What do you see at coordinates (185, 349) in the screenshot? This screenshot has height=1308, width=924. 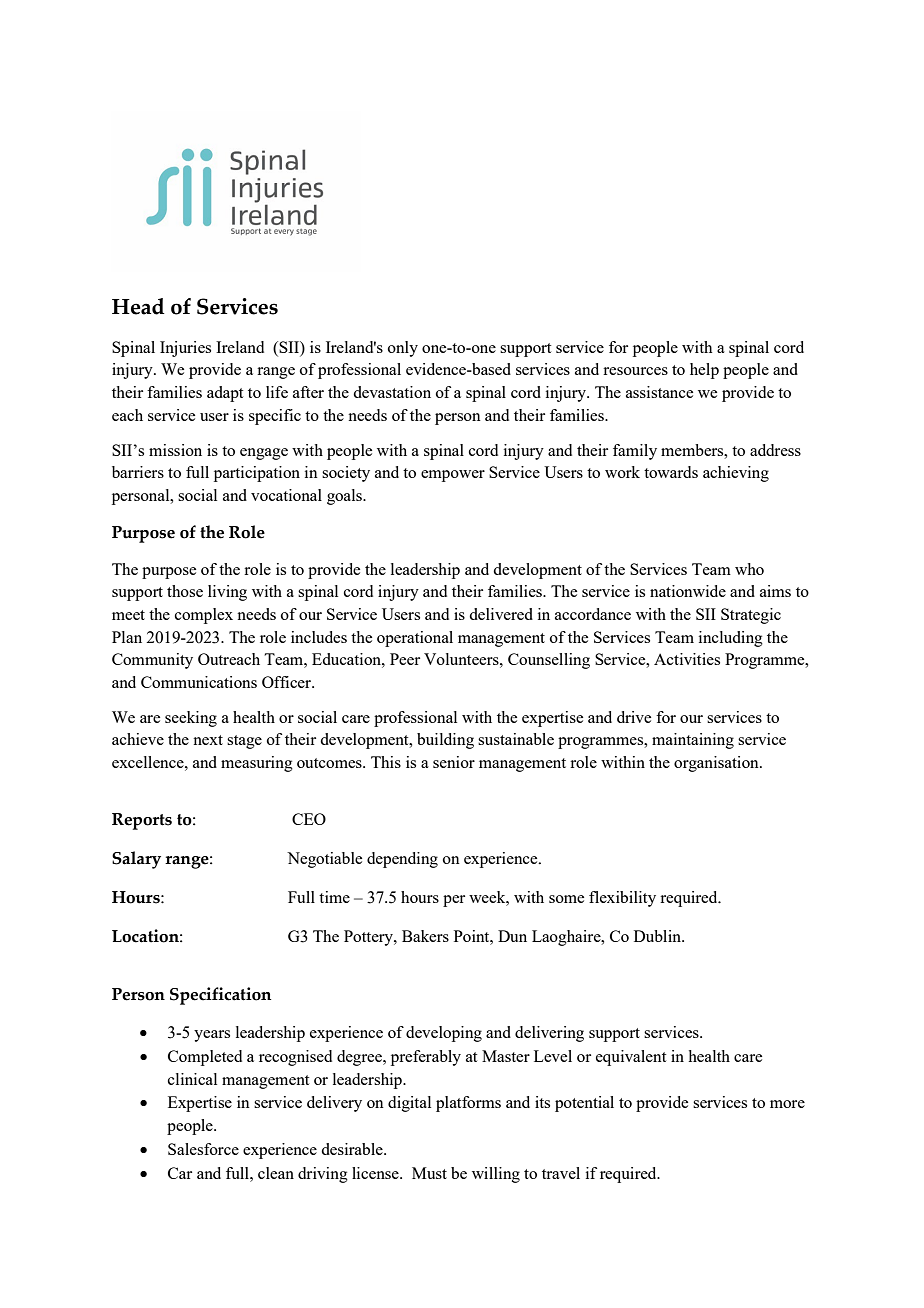 I see `Injuries` at bounding box center [185, 349].
